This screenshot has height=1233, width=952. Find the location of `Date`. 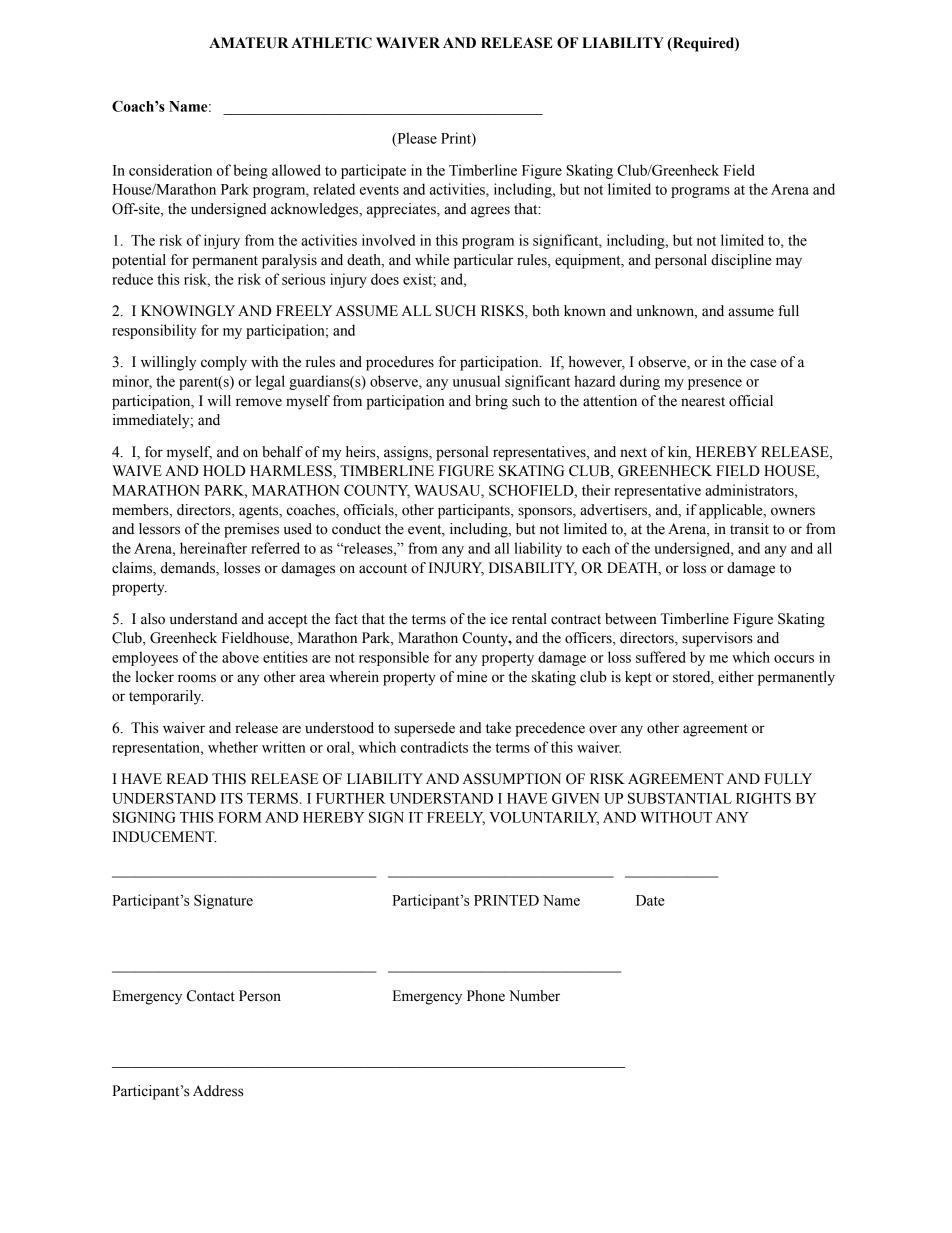

Date is located at coordinates (650, 900).
